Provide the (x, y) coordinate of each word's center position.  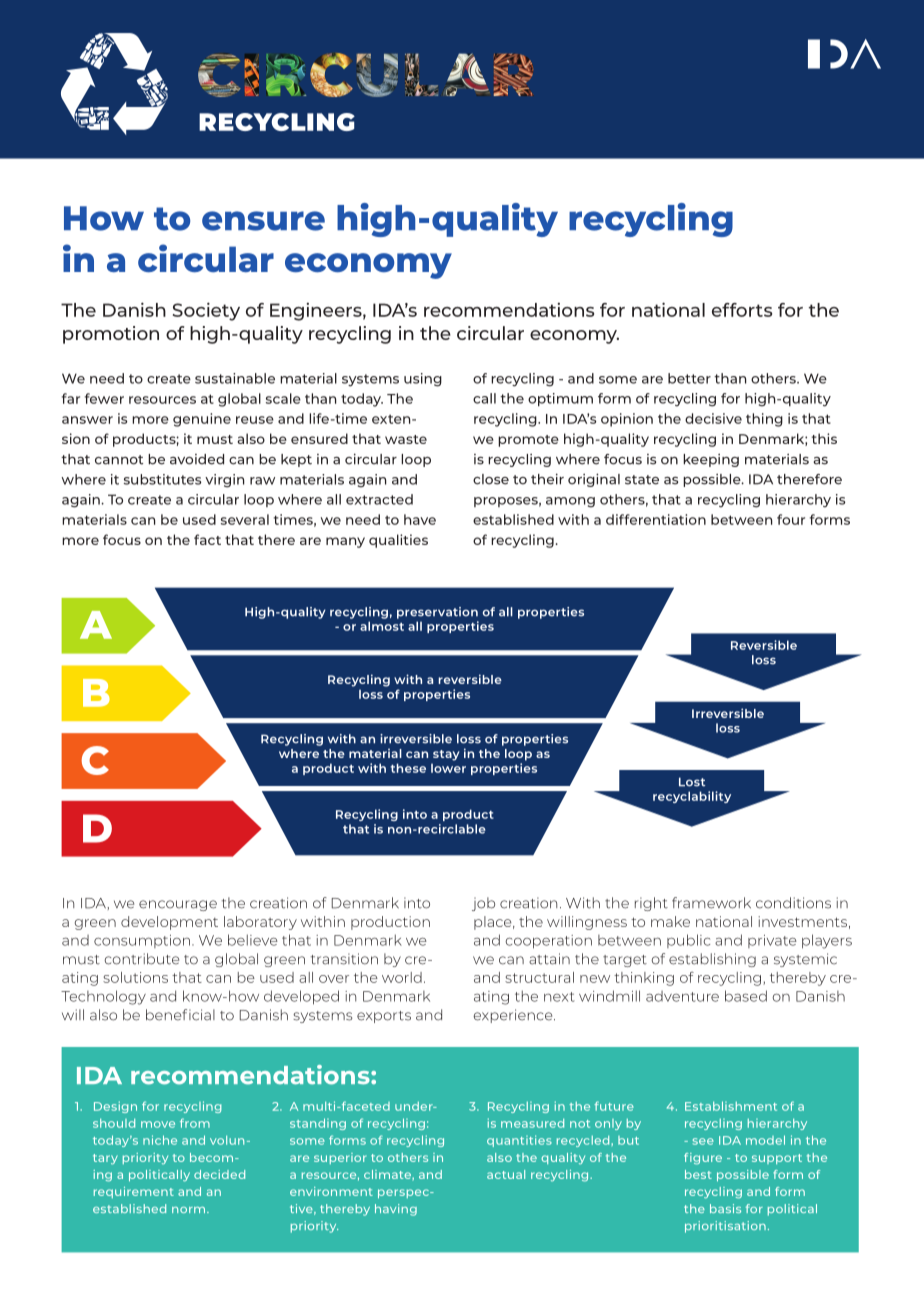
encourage (178, 905)
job (483, 904)
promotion (111, 335)
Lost (692, 782)
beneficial (180, 1015)
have (420, 519)
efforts (742, 310)
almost (382, 626)
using (423, 380)
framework (711, 903)
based (746, 996)
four (791, 519)
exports (384, 1017)
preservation (437, 613)
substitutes (162, 479)
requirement (134, 1192)
